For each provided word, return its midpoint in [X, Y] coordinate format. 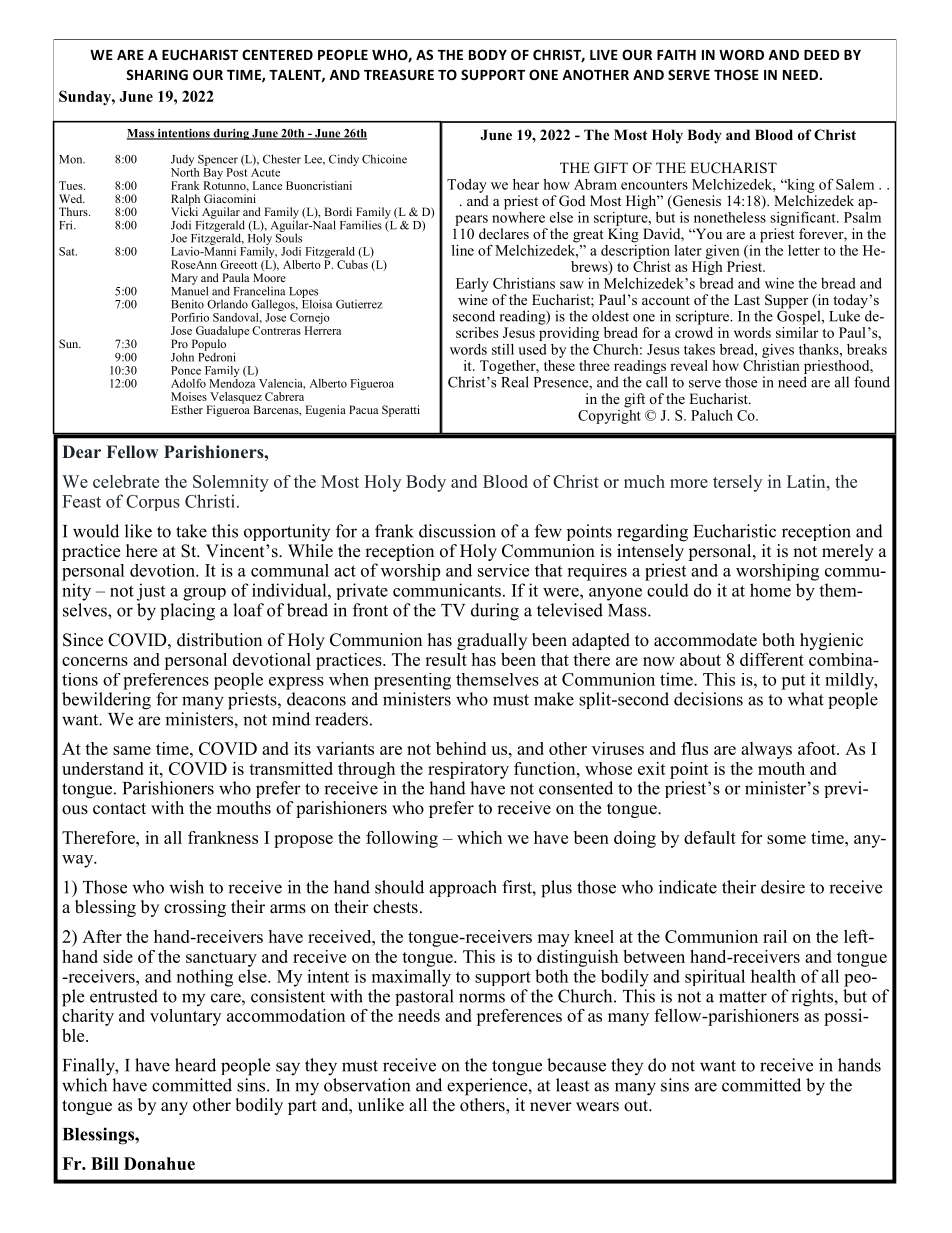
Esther [187, 409]
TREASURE [399, 74]
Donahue [159, 1163]
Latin [807, 481]
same [132, 750]
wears [597, 1107]
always [766, 750]
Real [515, 382]
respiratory [468, 770]
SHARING [157, 74]
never [551, 1107]
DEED [822, 55]
